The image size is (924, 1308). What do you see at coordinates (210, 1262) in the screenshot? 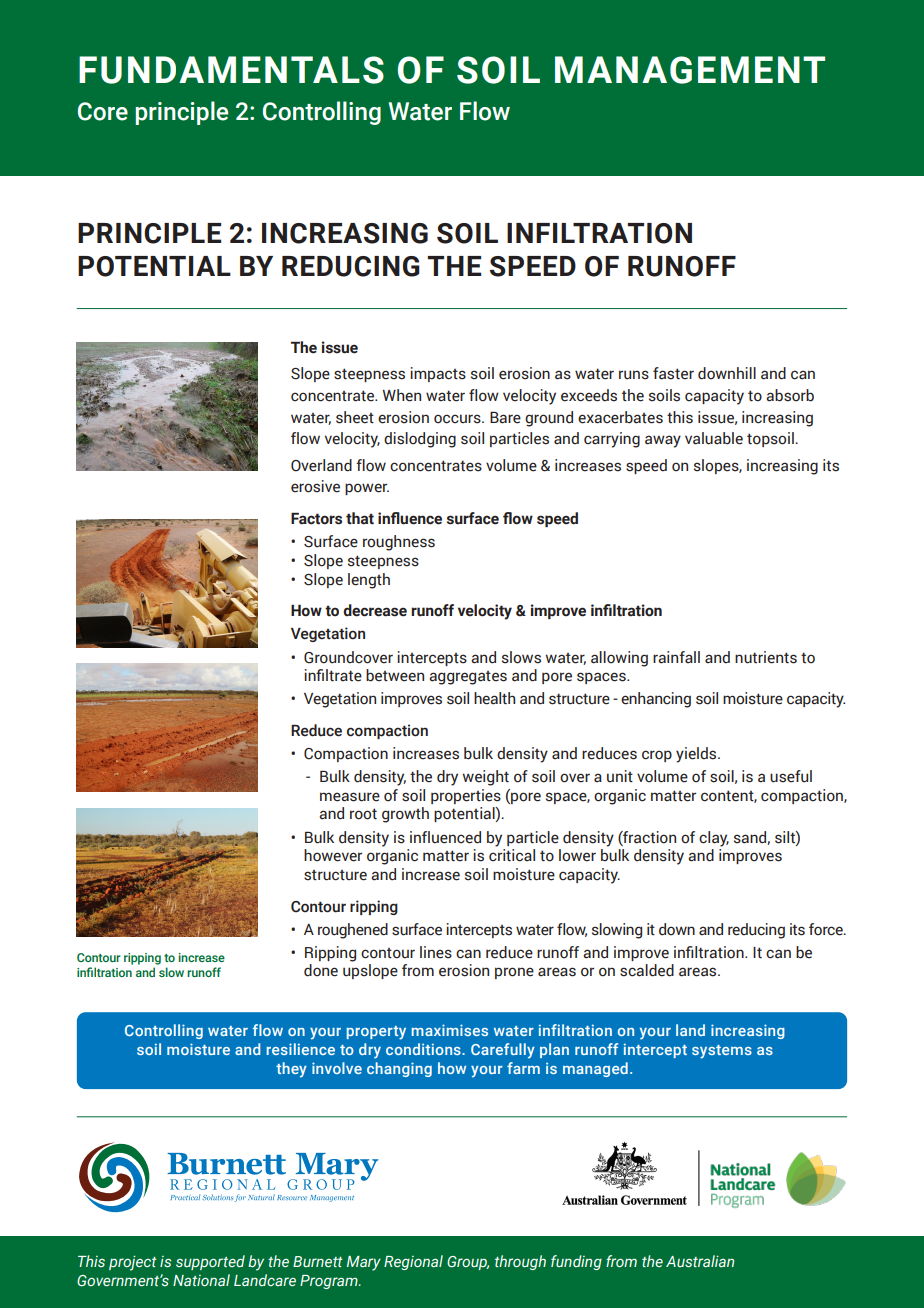
I see `supported` at bounding box center [210, 1262].
